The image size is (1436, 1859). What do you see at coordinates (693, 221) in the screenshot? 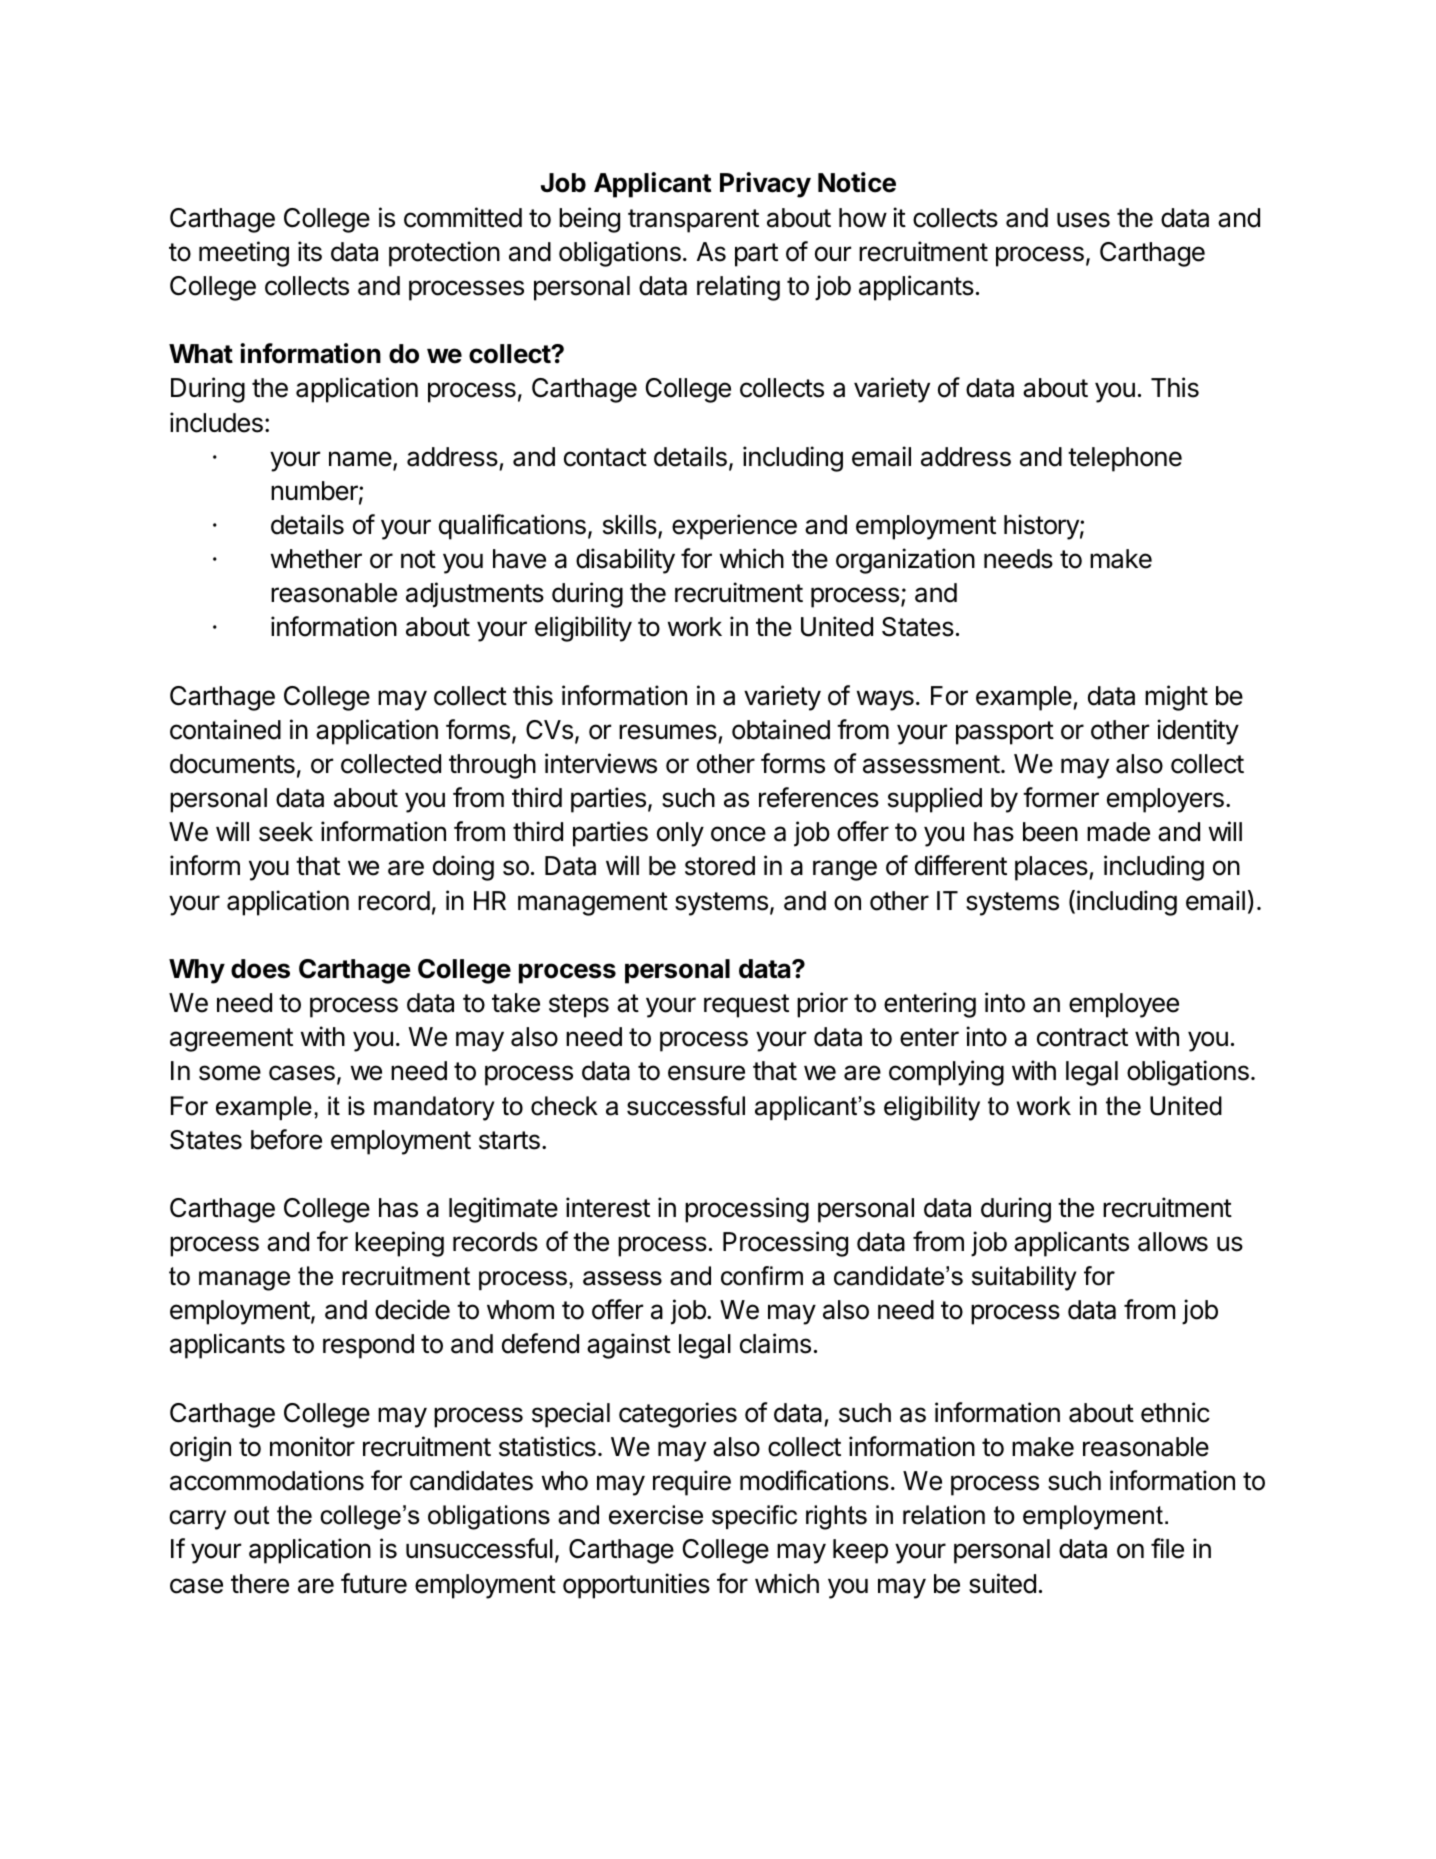
I see `transparent` at bounding box center [693, 221].
